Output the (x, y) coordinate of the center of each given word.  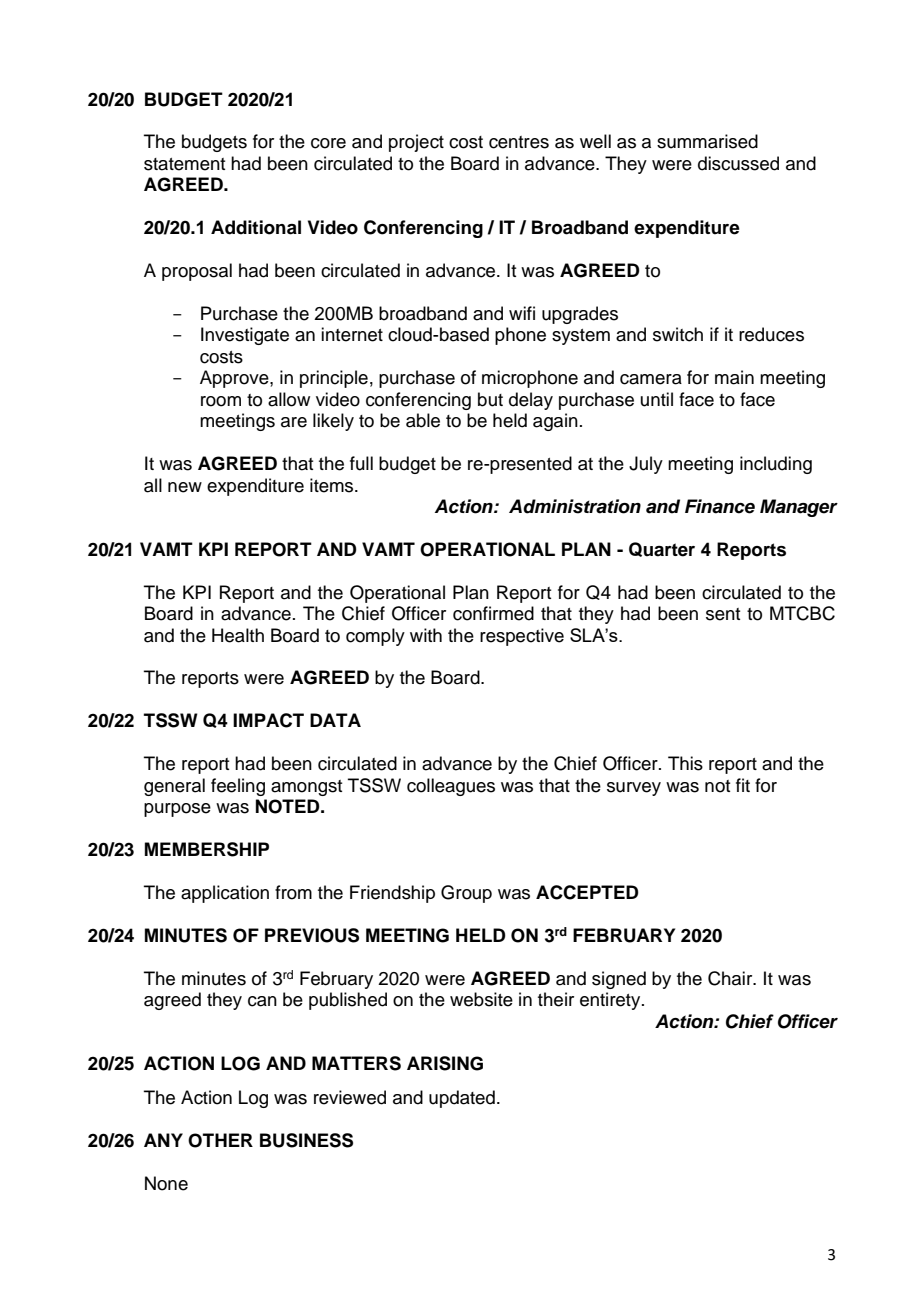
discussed (738, 163)
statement (184, 164)
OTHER (220, 1140)
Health (238, 635)
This (685, 763)
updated (462, 1099)
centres (519, 142)
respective (522, 637)
